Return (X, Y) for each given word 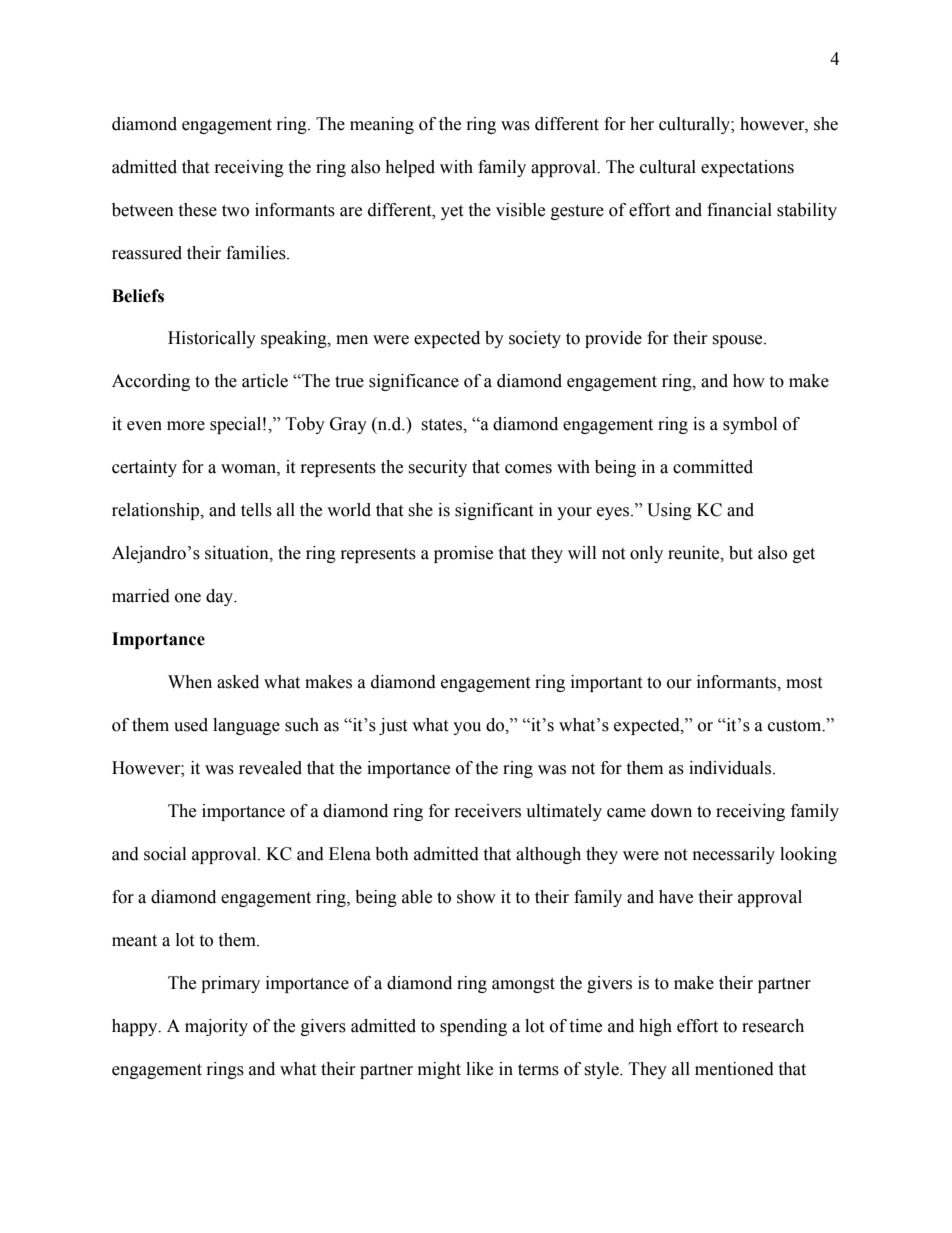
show (476, 897)
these (197, 210)
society (535, 339)
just (393, 726)
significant (494, 511)
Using (669, 511)
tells (256, 510)
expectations (747, 168)
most (804, 683)
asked (238, 682)
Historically (212, 339)
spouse (738, 341)
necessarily (734, 855)
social (165, 854)
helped (410, 168)
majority (216, 1027)
